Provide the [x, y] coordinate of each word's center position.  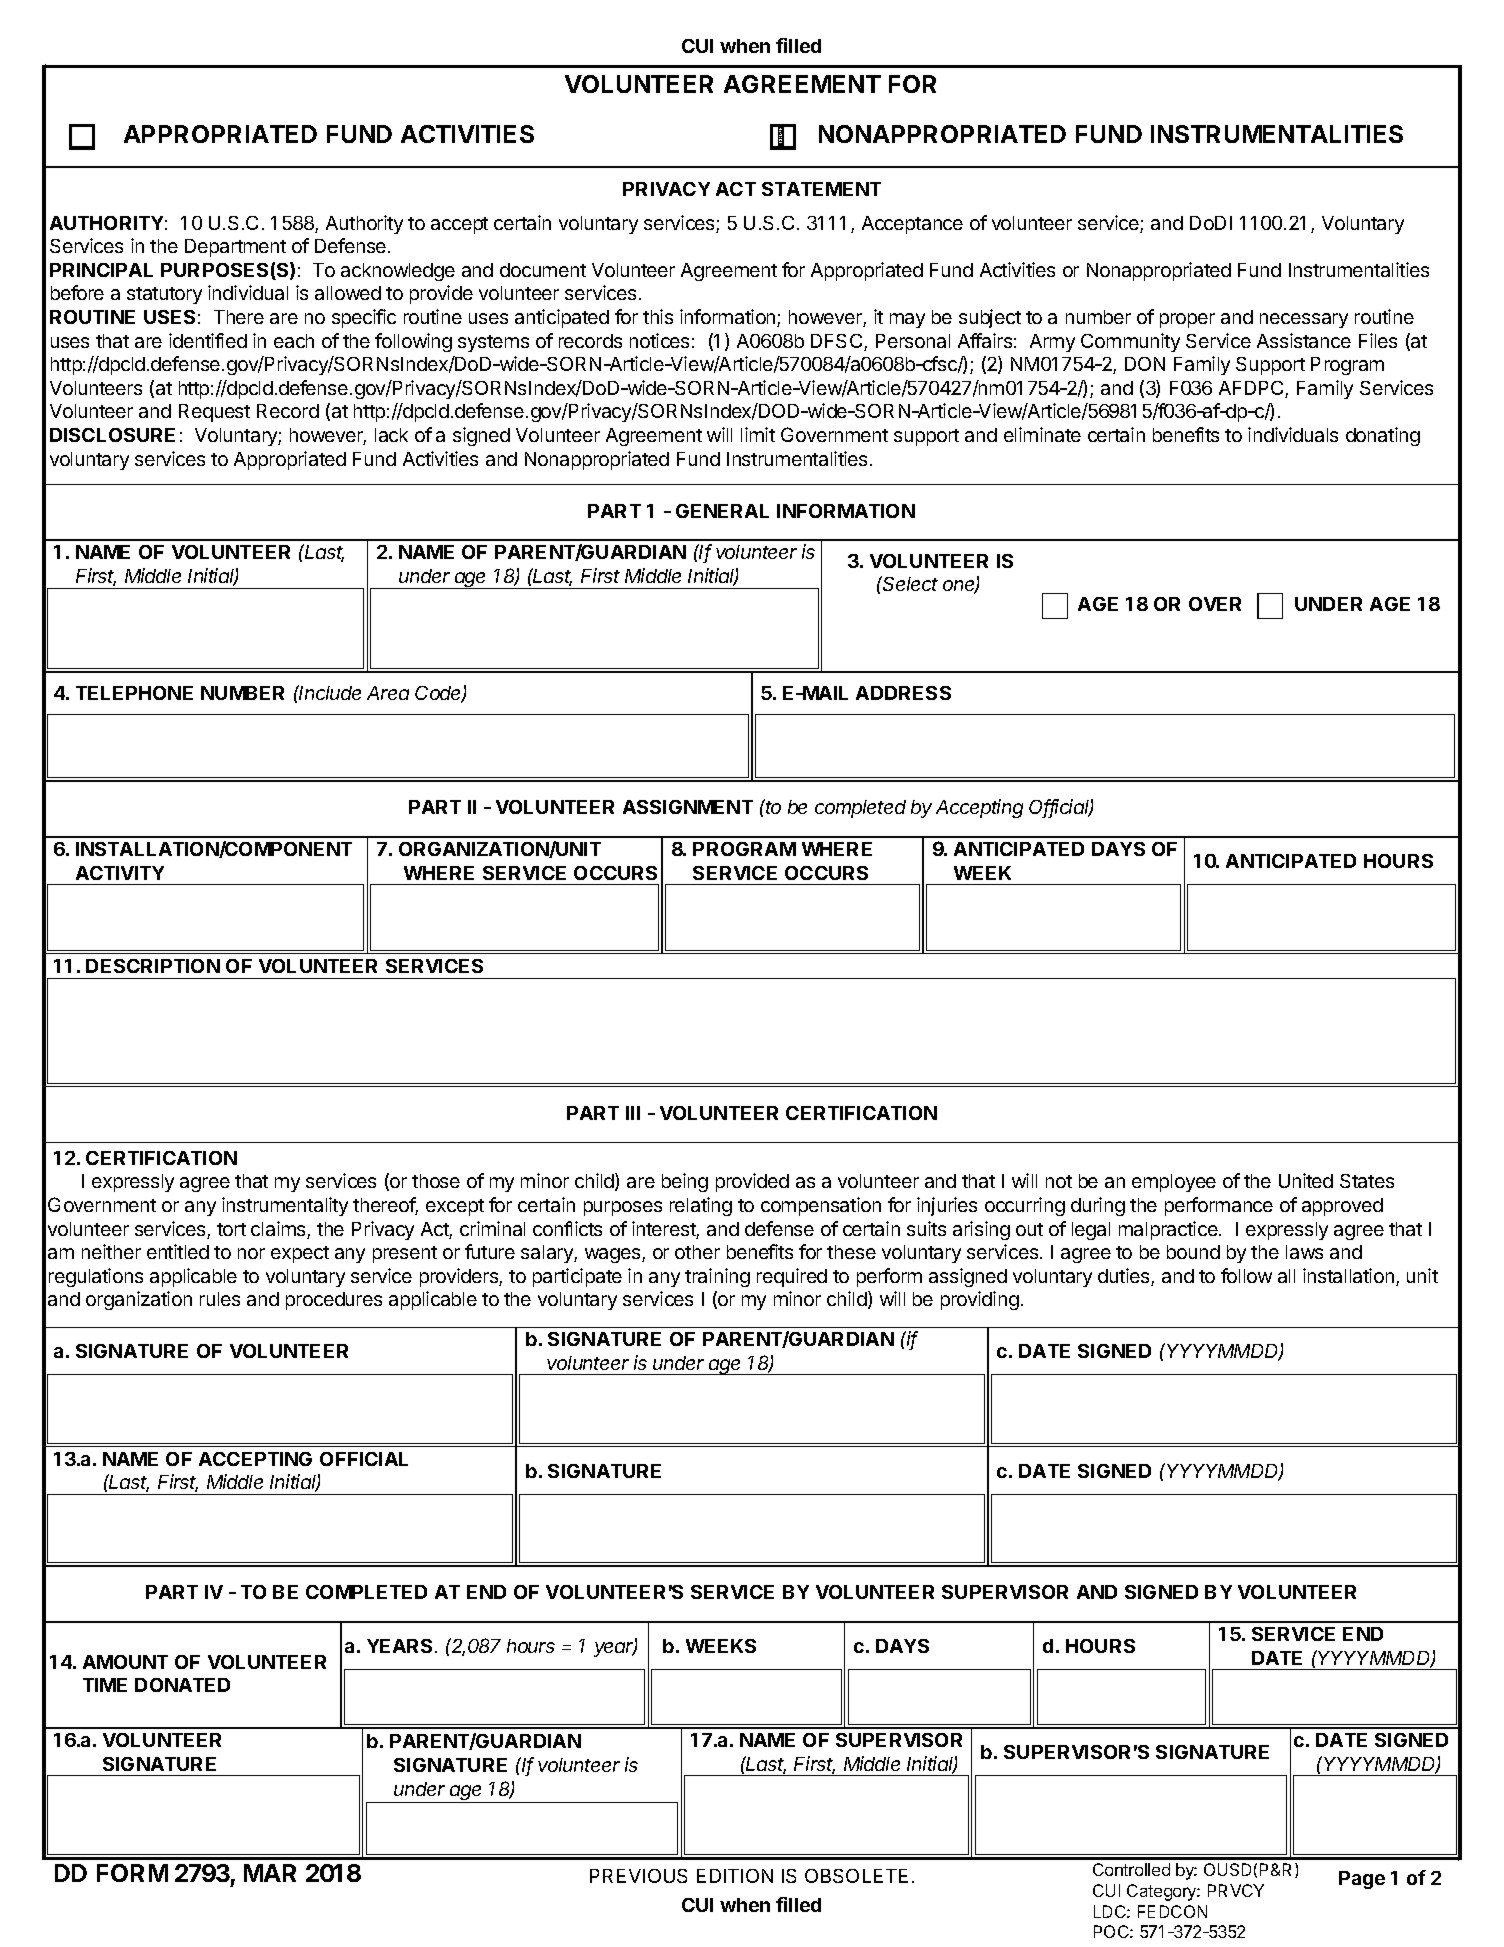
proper [1187, 320]
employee [1174, 1183]
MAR [270, 1873]
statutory [164, 295]
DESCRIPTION [153, 966]
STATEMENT [821, 189]
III [633, 1113]
